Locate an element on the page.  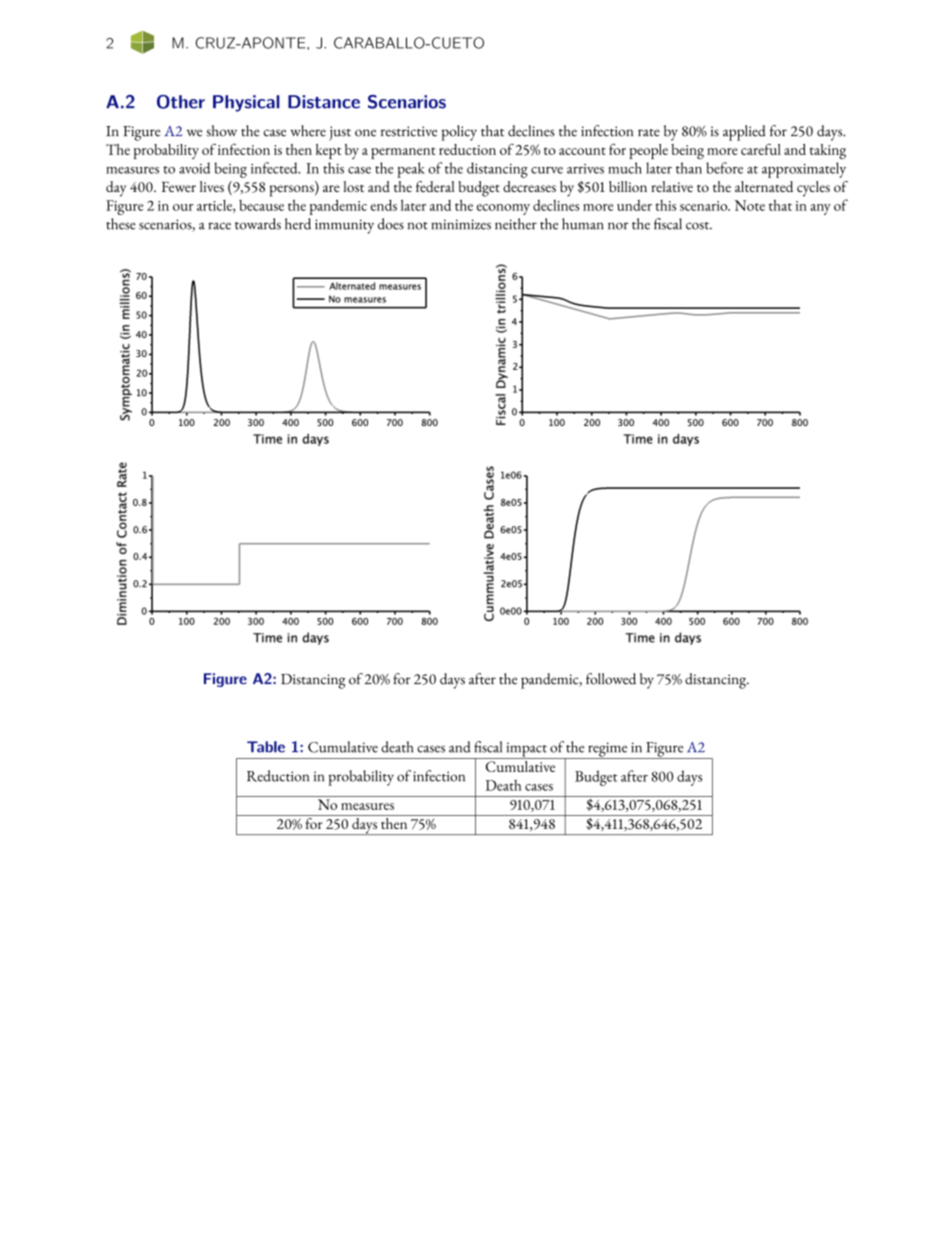
neither is located at coordinates (516, 224).
